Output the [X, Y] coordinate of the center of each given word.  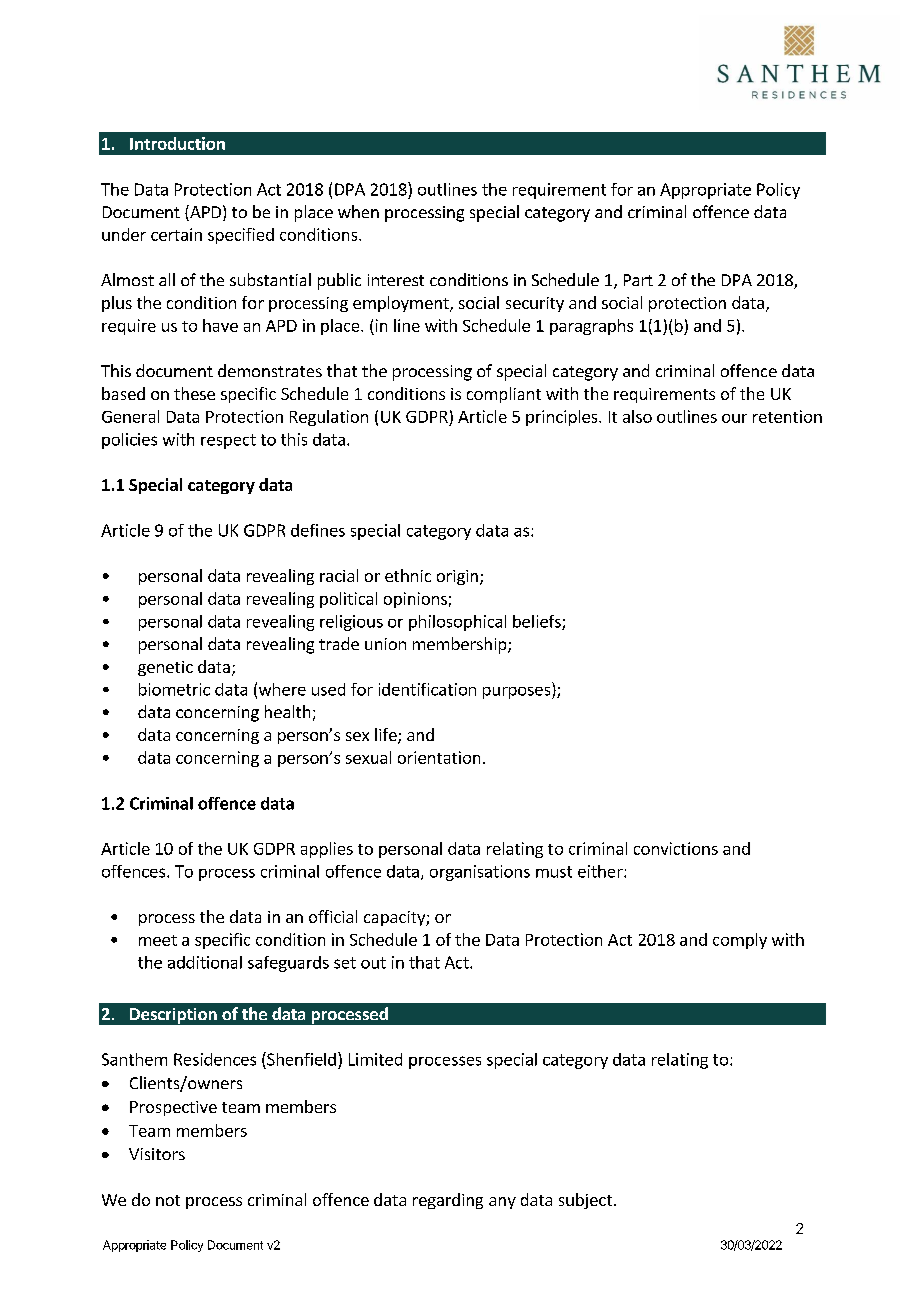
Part [638, 280]
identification [427, 689]
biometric [174, 689]
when [358, 211]
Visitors [157, 1154]
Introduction [177, 143]
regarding [448, 1201]
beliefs [538, 622]
